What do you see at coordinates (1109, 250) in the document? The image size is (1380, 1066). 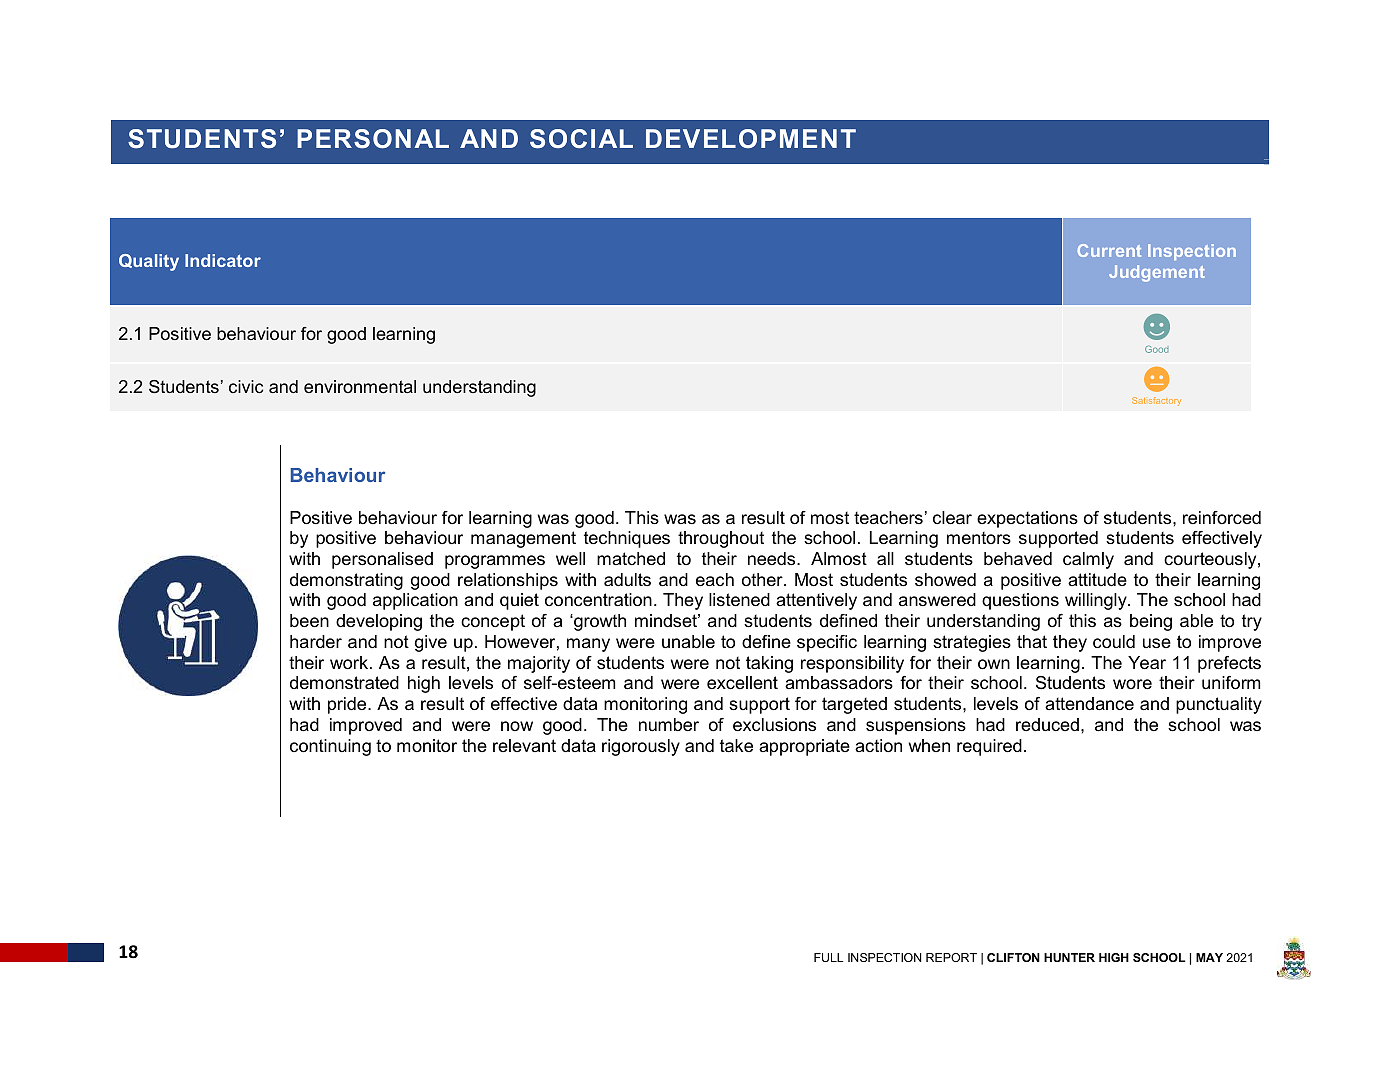 I see `Current` at bounding box center [1109, 250].
